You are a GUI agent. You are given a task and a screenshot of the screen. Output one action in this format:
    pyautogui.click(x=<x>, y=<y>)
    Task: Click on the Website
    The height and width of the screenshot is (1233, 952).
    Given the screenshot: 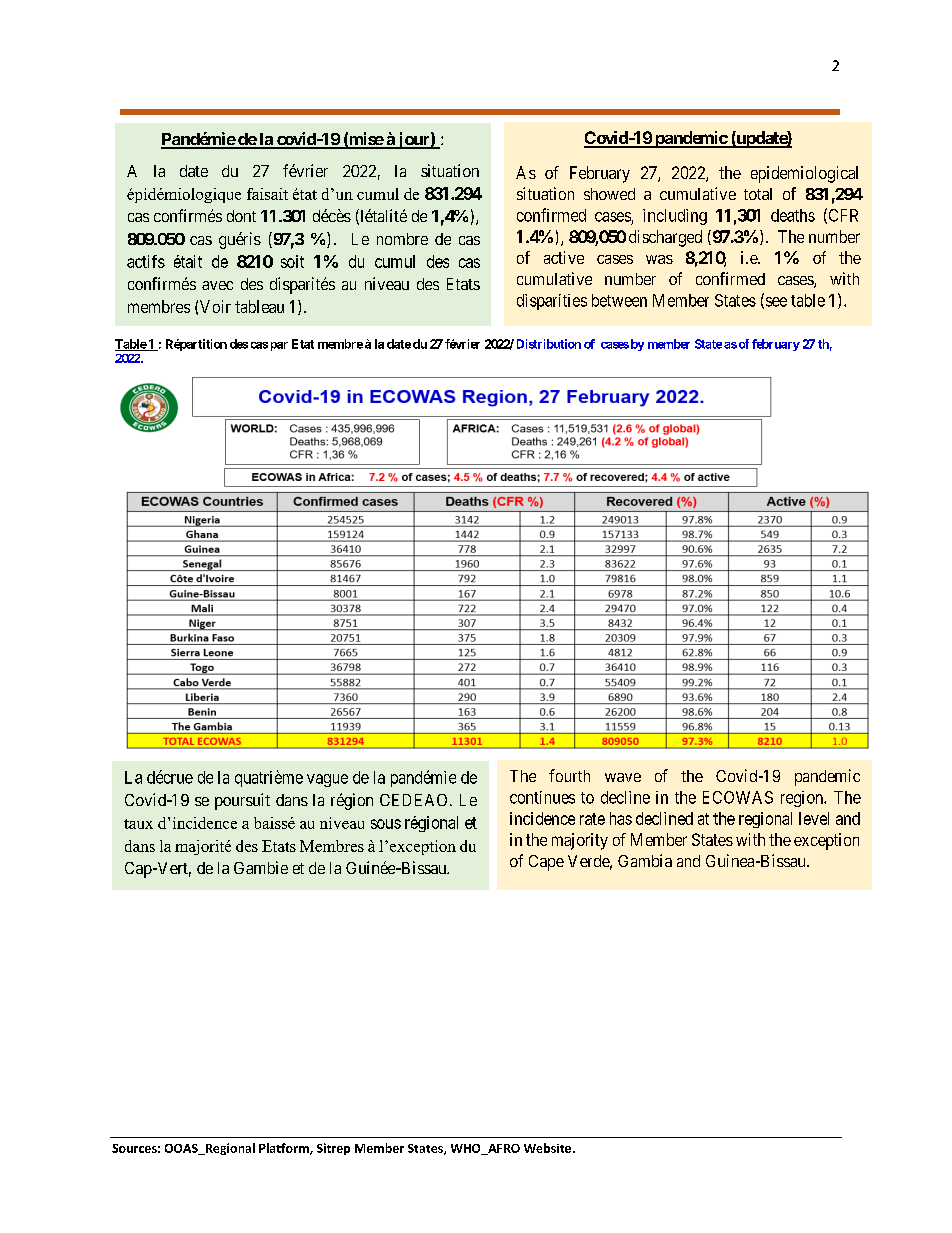 What is the action you would take?
    pyautogui.click(x=547, y=1148)
